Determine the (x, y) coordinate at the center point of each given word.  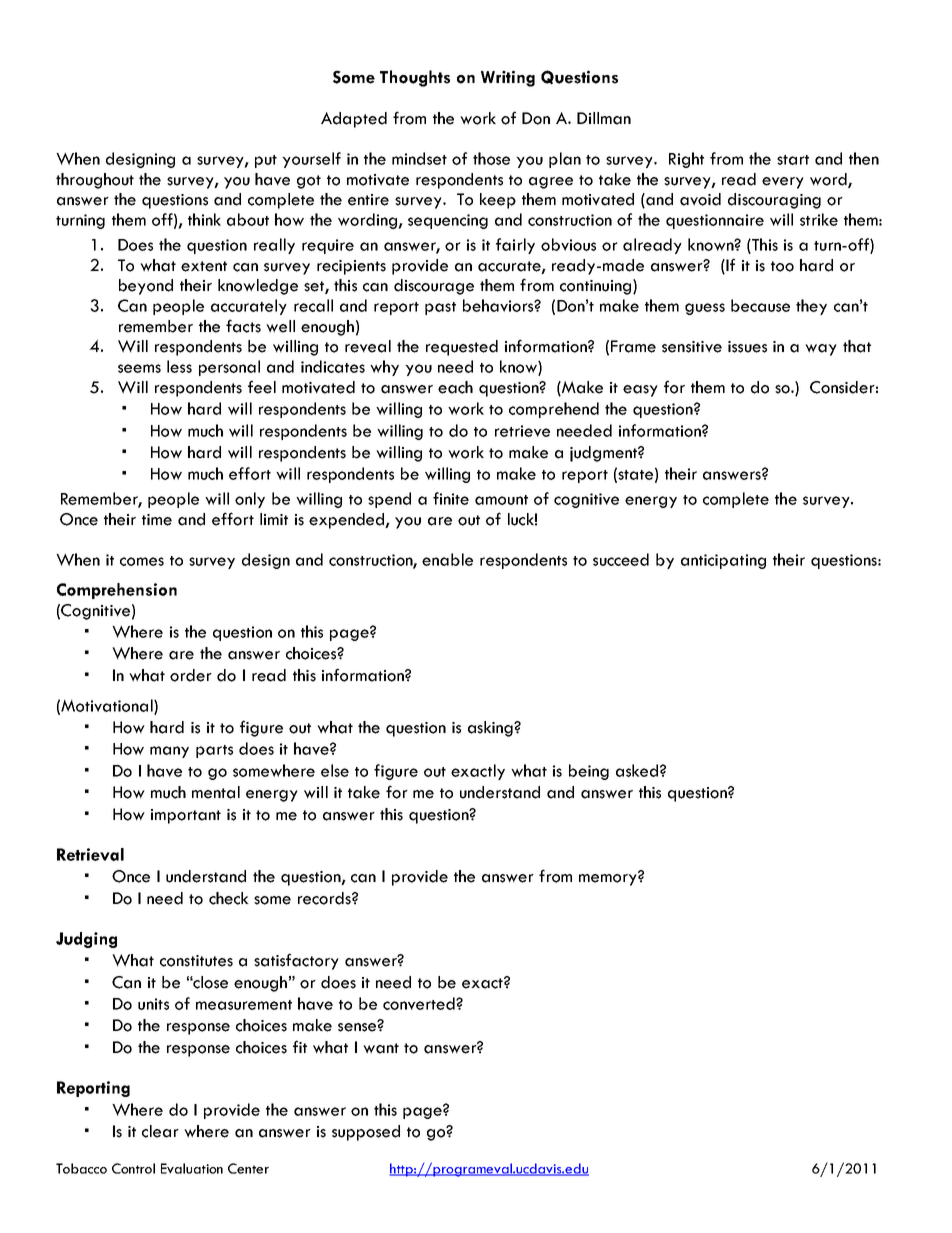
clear (160, 1131)
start (793, 160)
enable (447, 559)
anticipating (723, 561)
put (266, 161)
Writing (508, 78)
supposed (366, 1133)
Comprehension (117, 591)
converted (420, 1003)
